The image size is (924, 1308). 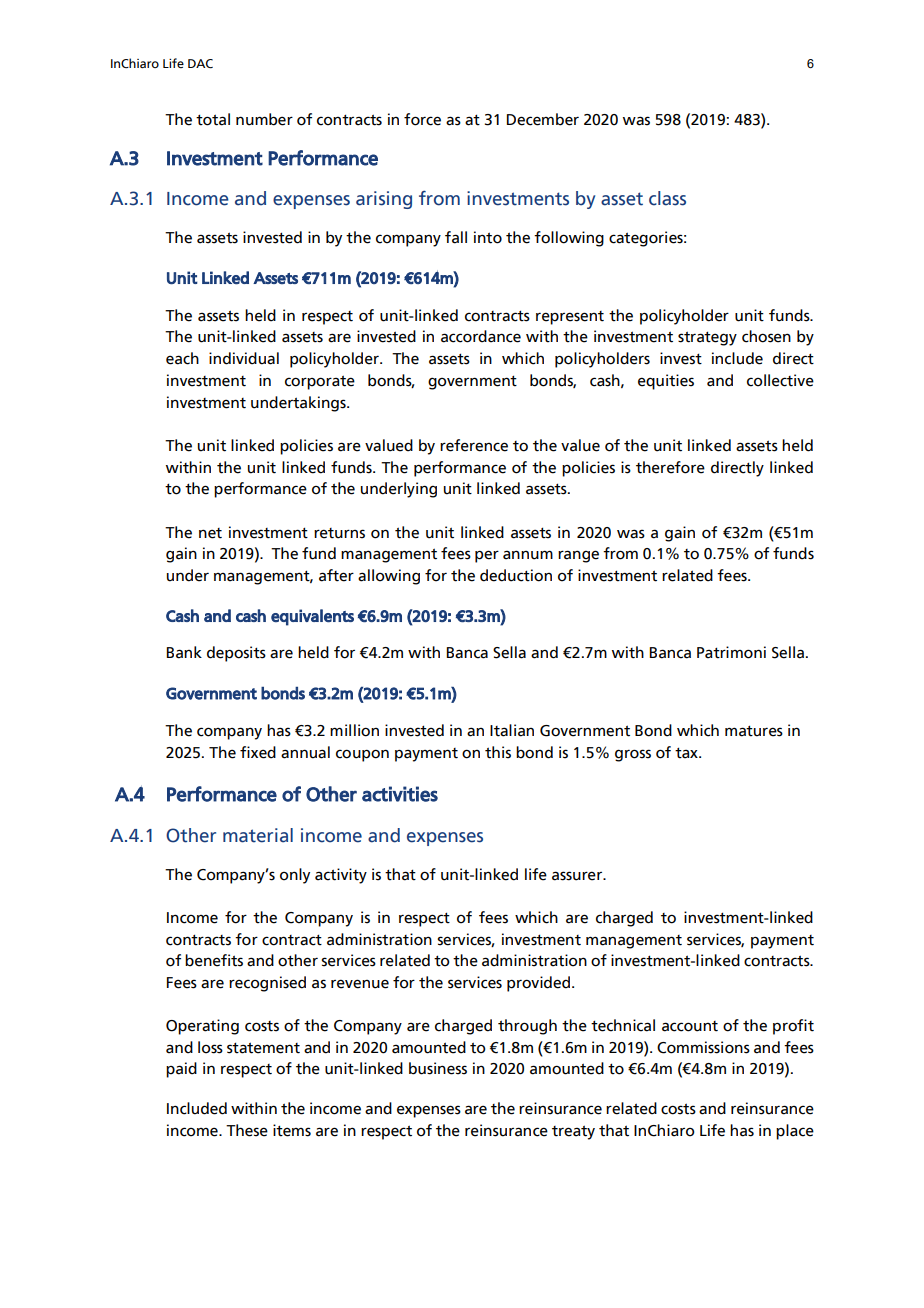 What do you see at coordinates (687, 753) in the image?
I see `tax` at bounding box center [687, 753].
